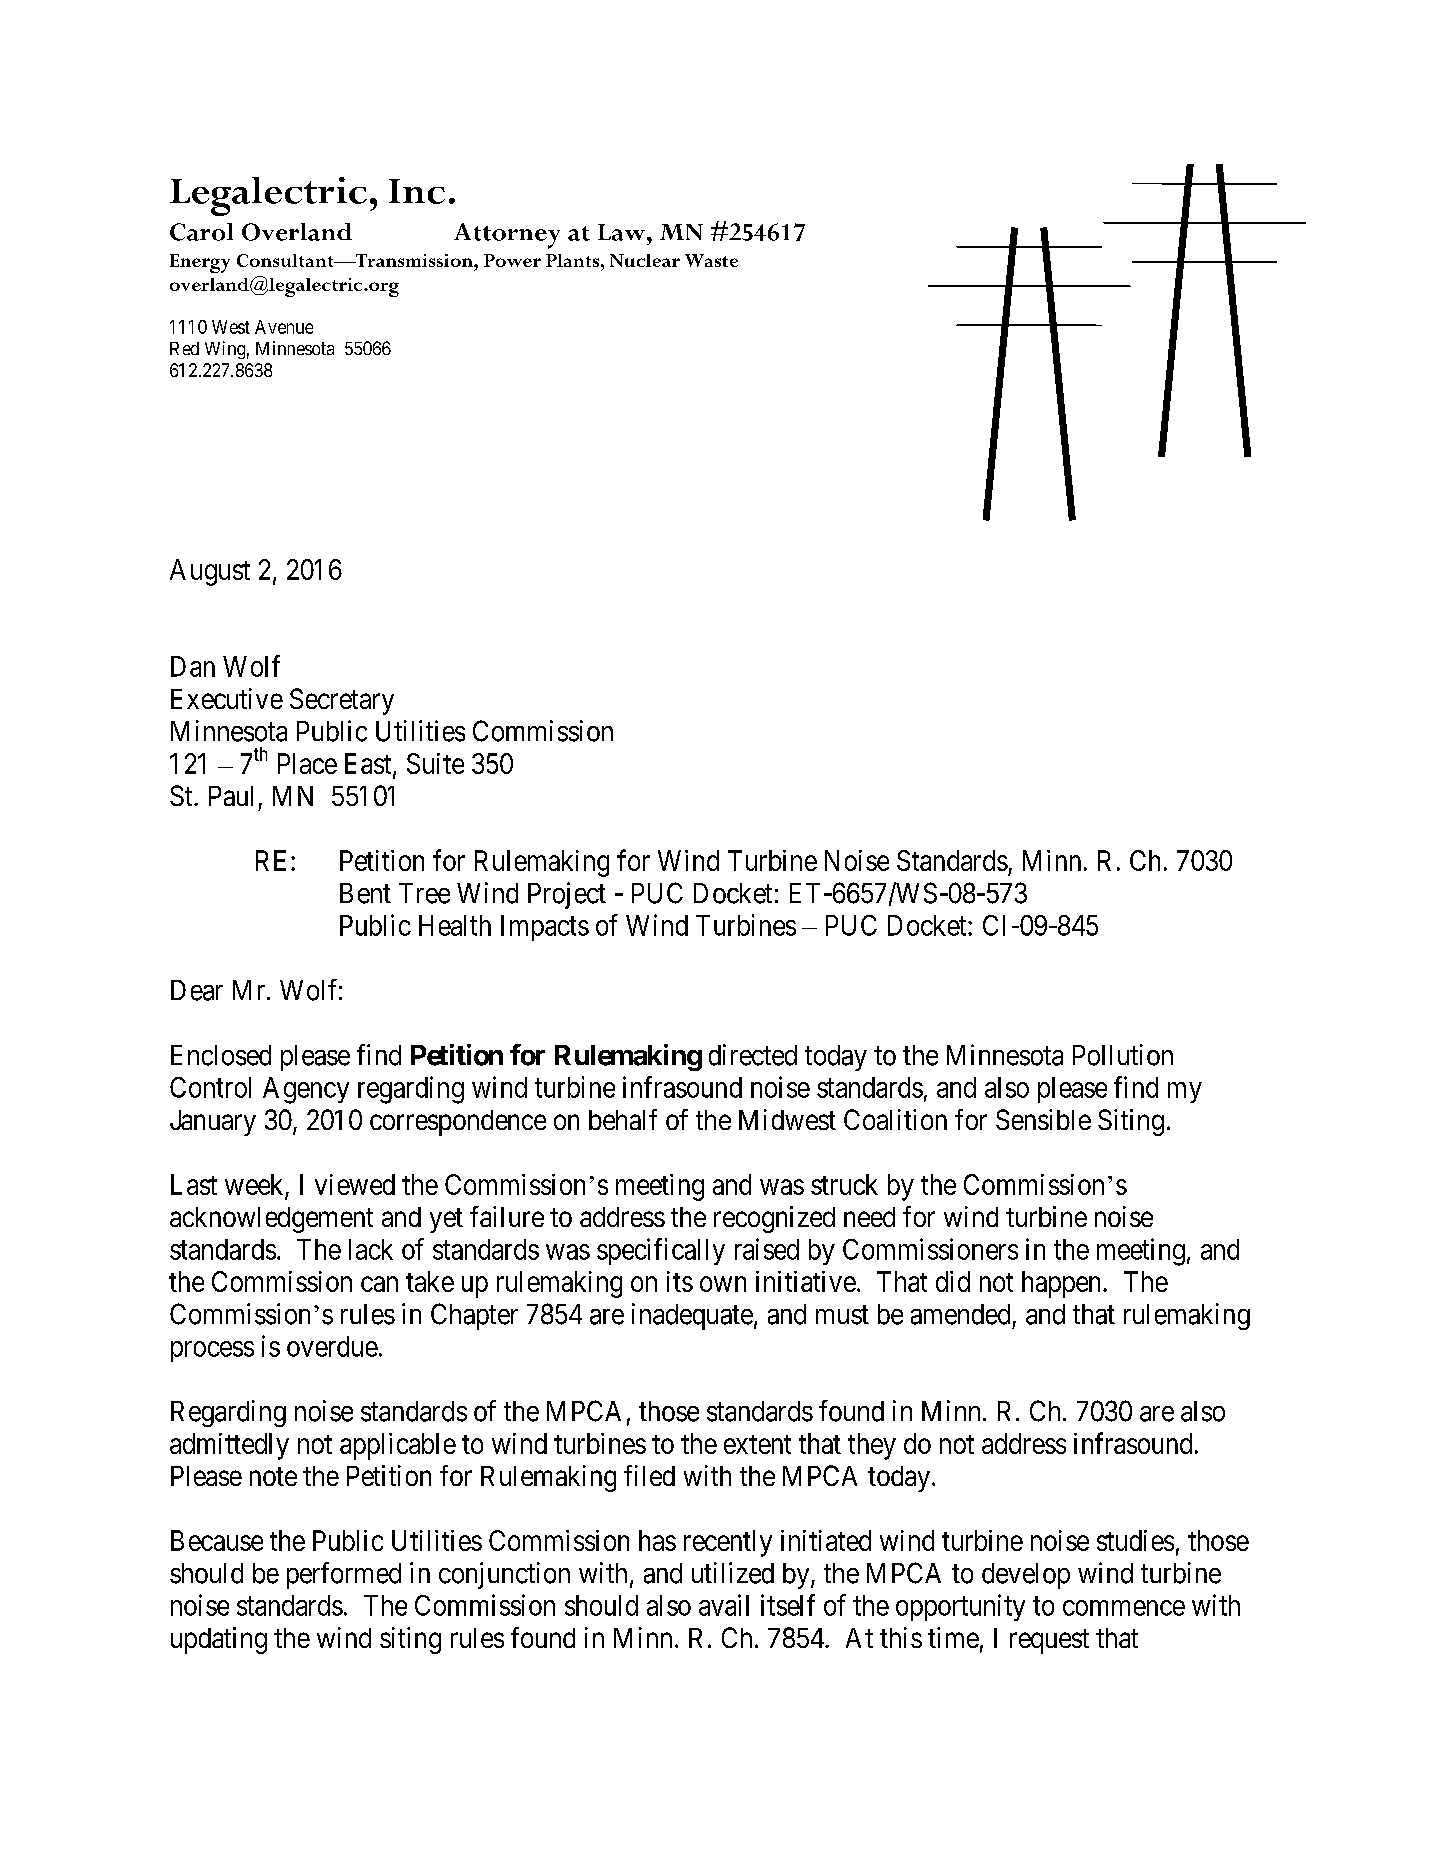 The image size is (1436, 1858). What do you see at coordinates (692, 1316) in the image?
I see `inadequate` at bounding box center [692, 1316].
